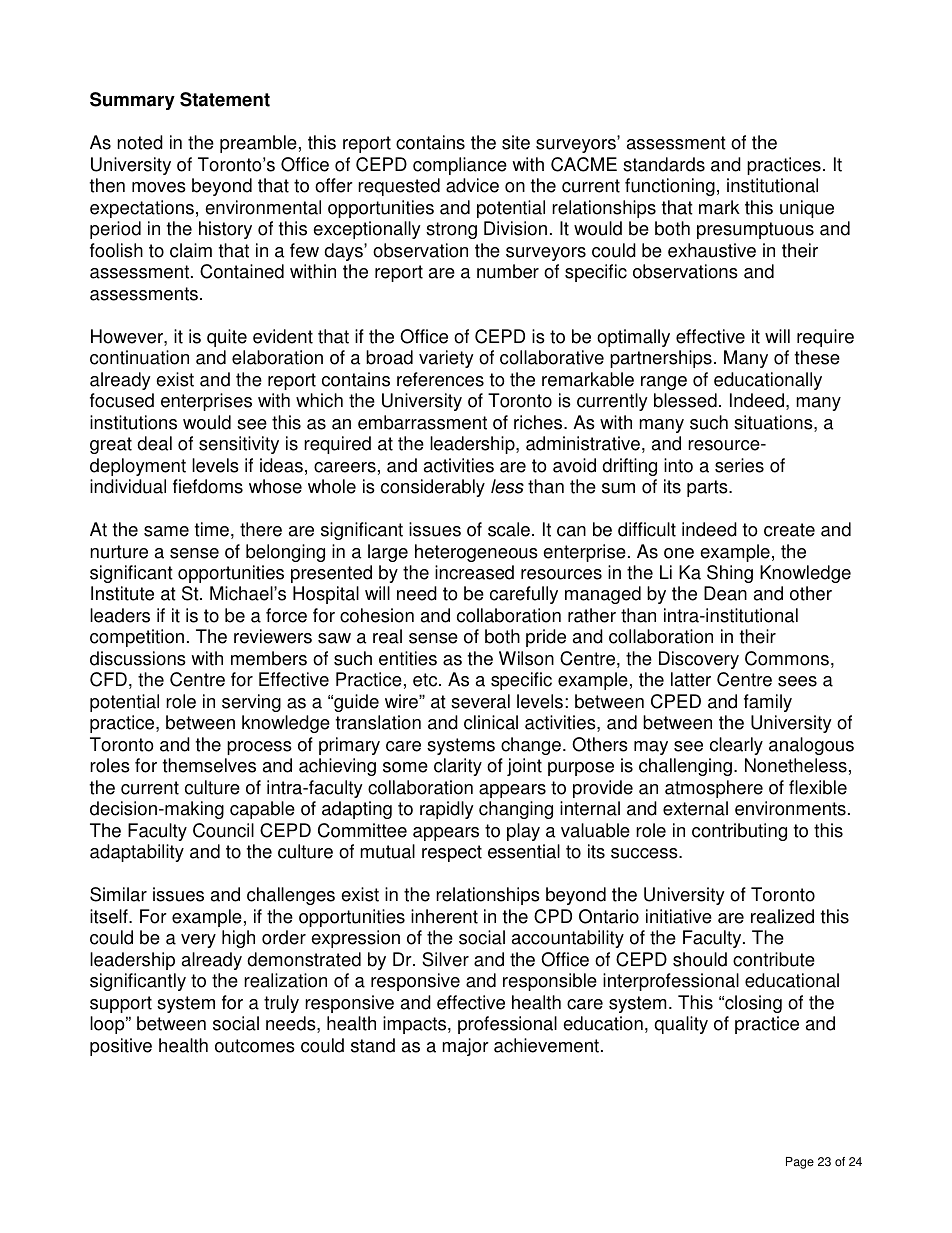  I want to click on major, so click(465, 1047).
